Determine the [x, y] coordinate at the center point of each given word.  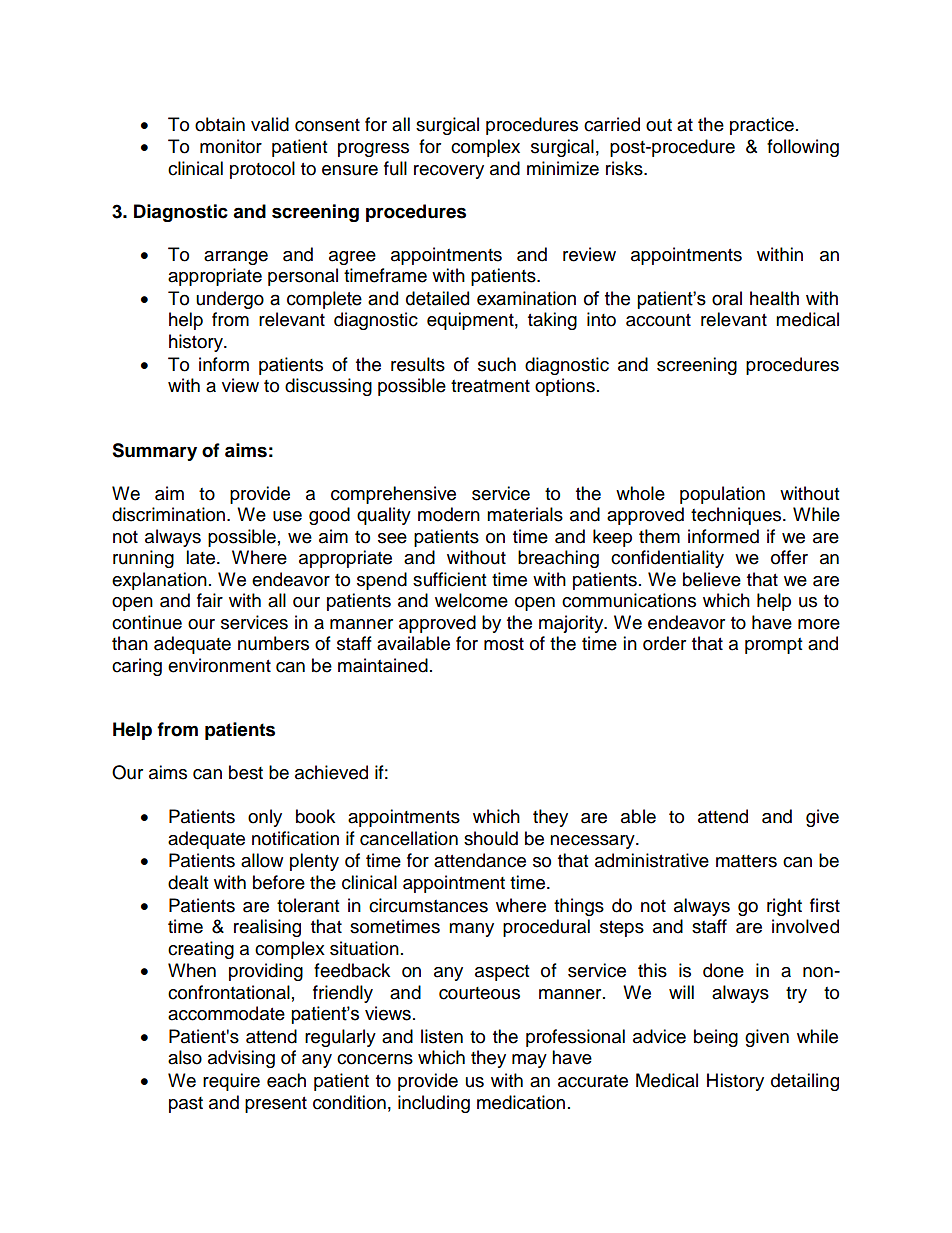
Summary [154, 452]
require [231, 1082]
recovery [449, 172]
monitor [231, 146]
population [722, 495]
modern [449, 514]
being [716, 1038]
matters [746, 861]
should [491, 838]
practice [762, 126]
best [246, 772]
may [529, 1061]
